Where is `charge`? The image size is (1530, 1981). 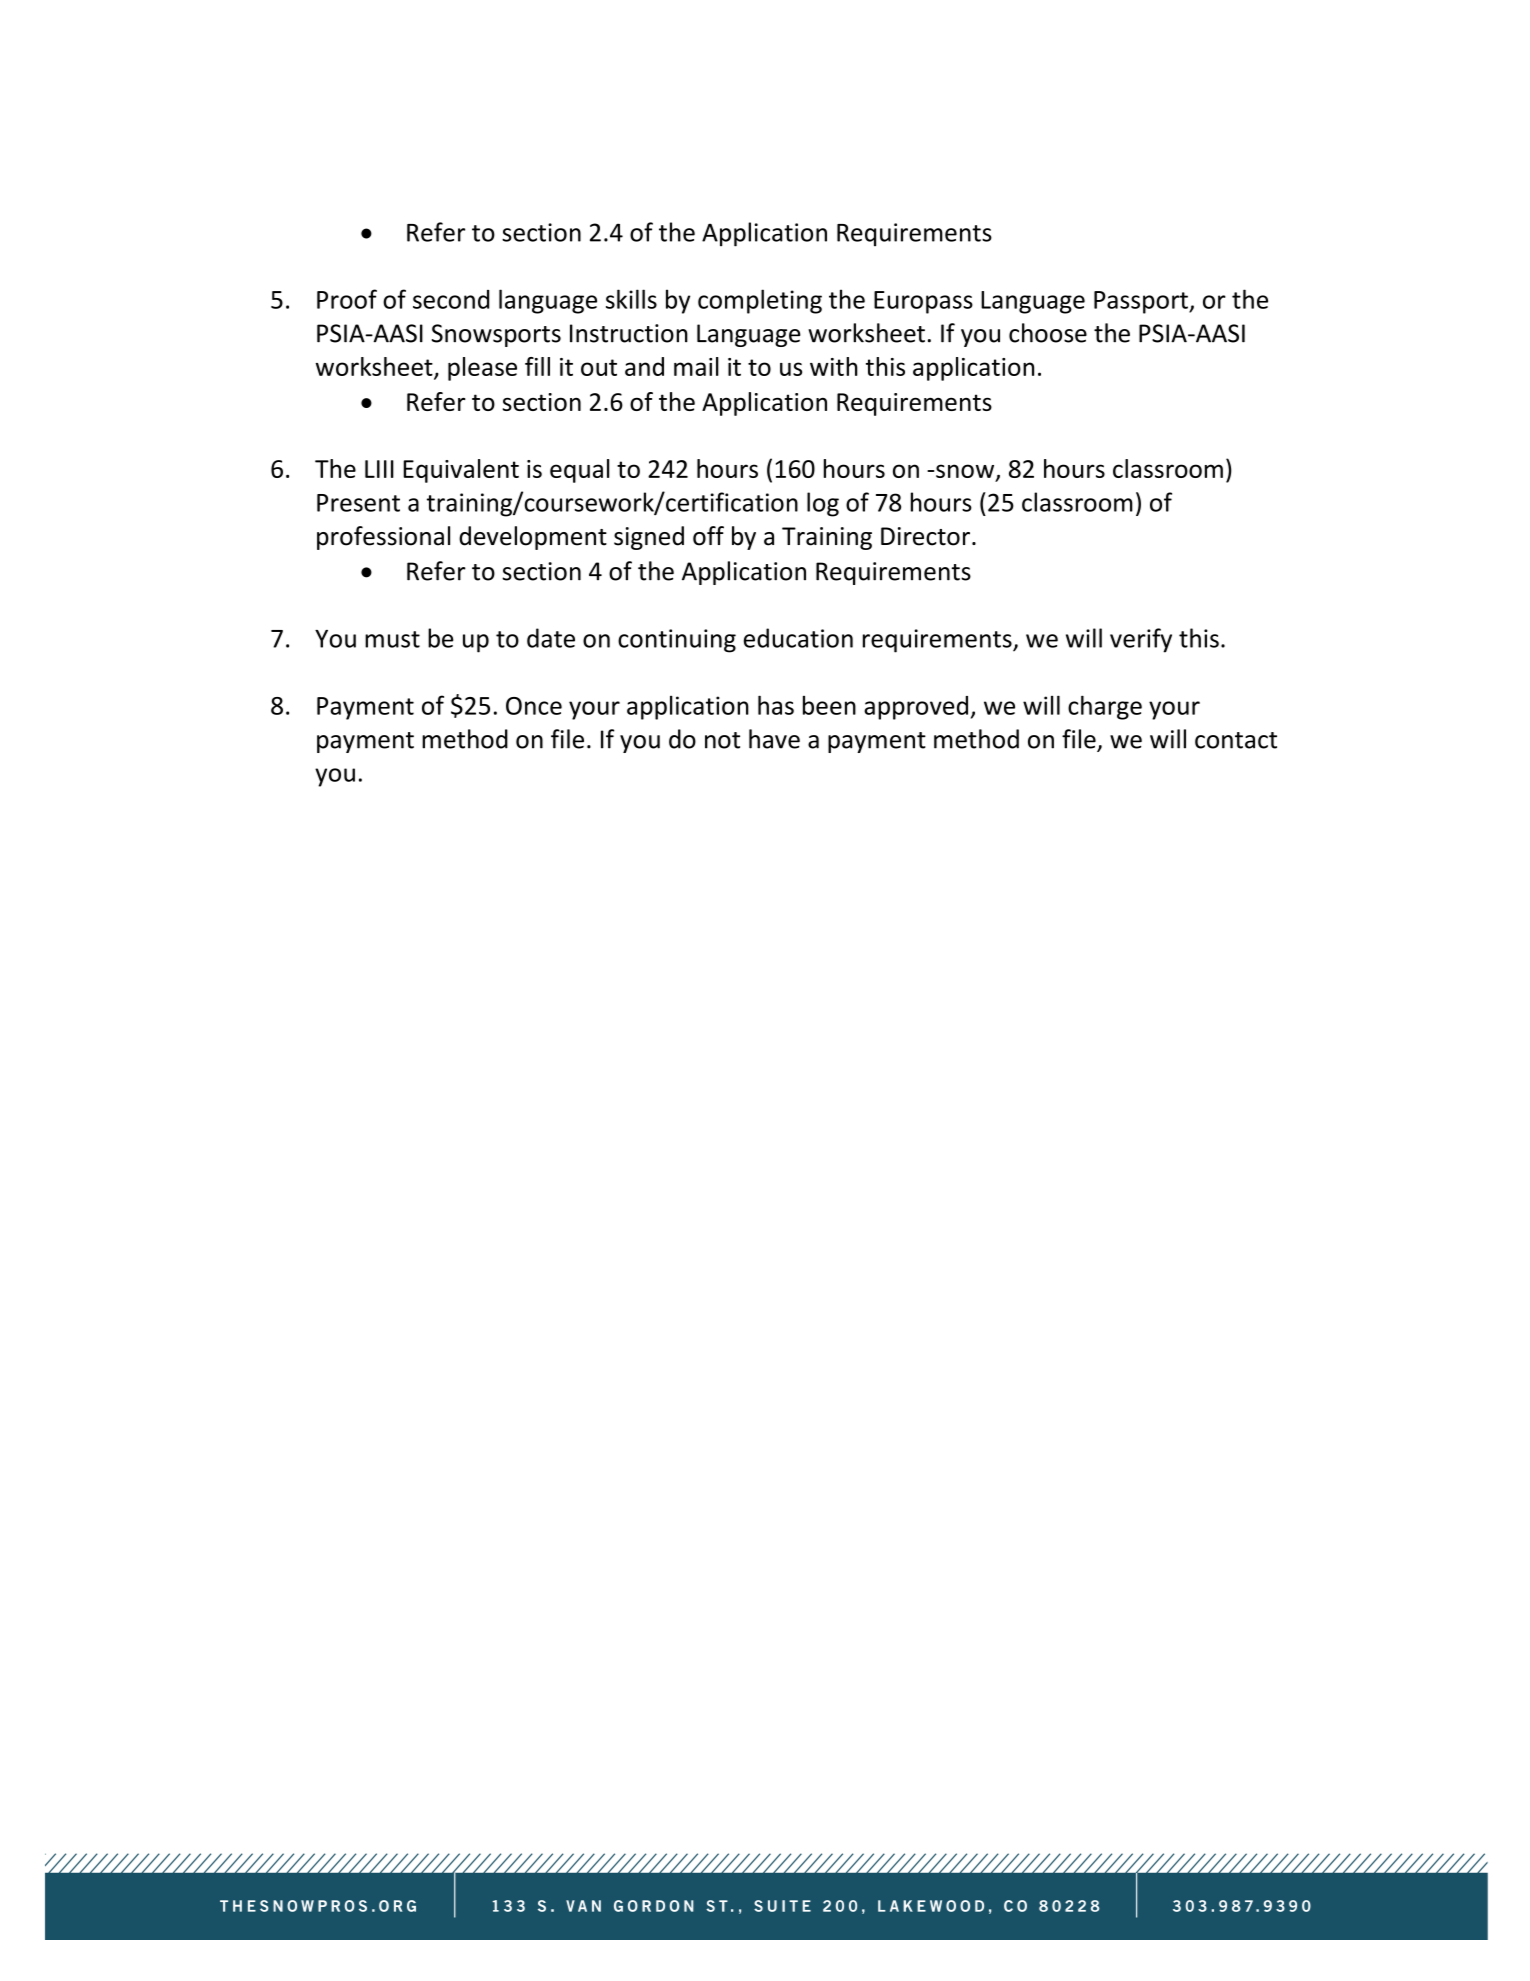
charge is located at coordinates (1105, 707).
